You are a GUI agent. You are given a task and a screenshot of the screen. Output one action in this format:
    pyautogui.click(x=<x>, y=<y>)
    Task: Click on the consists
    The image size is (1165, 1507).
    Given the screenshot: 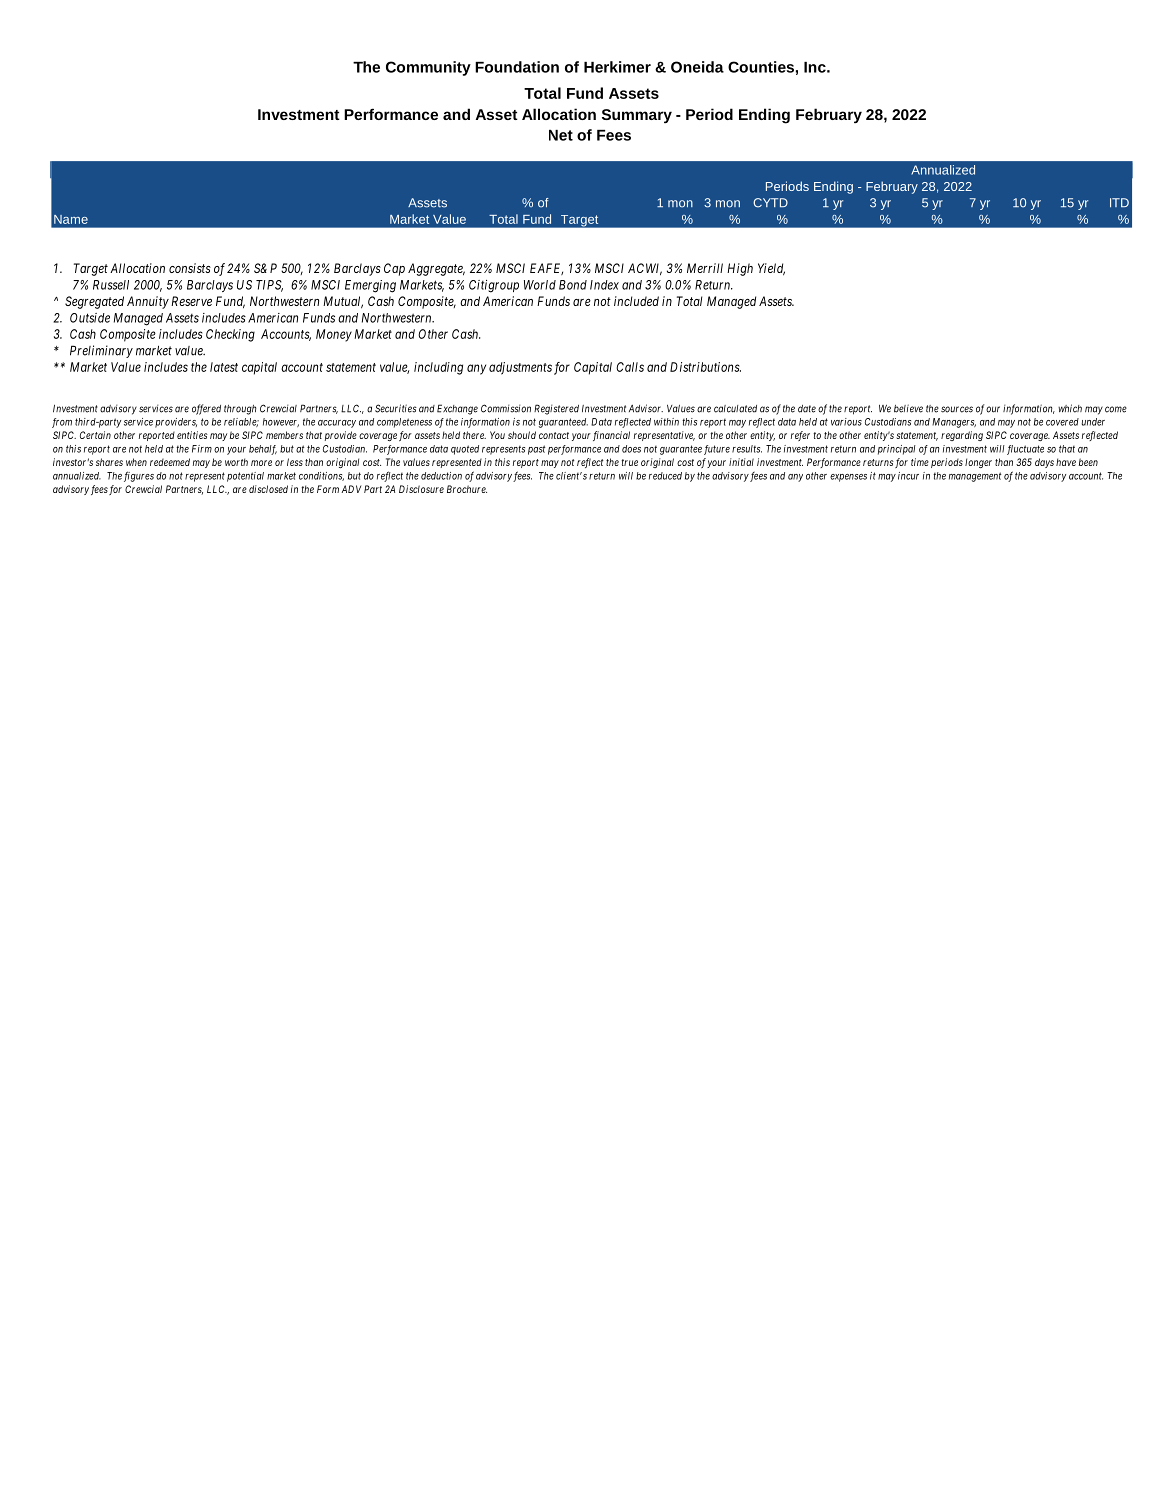 What is the action you would take?
    pyautogui.click(x=190, y=268)
